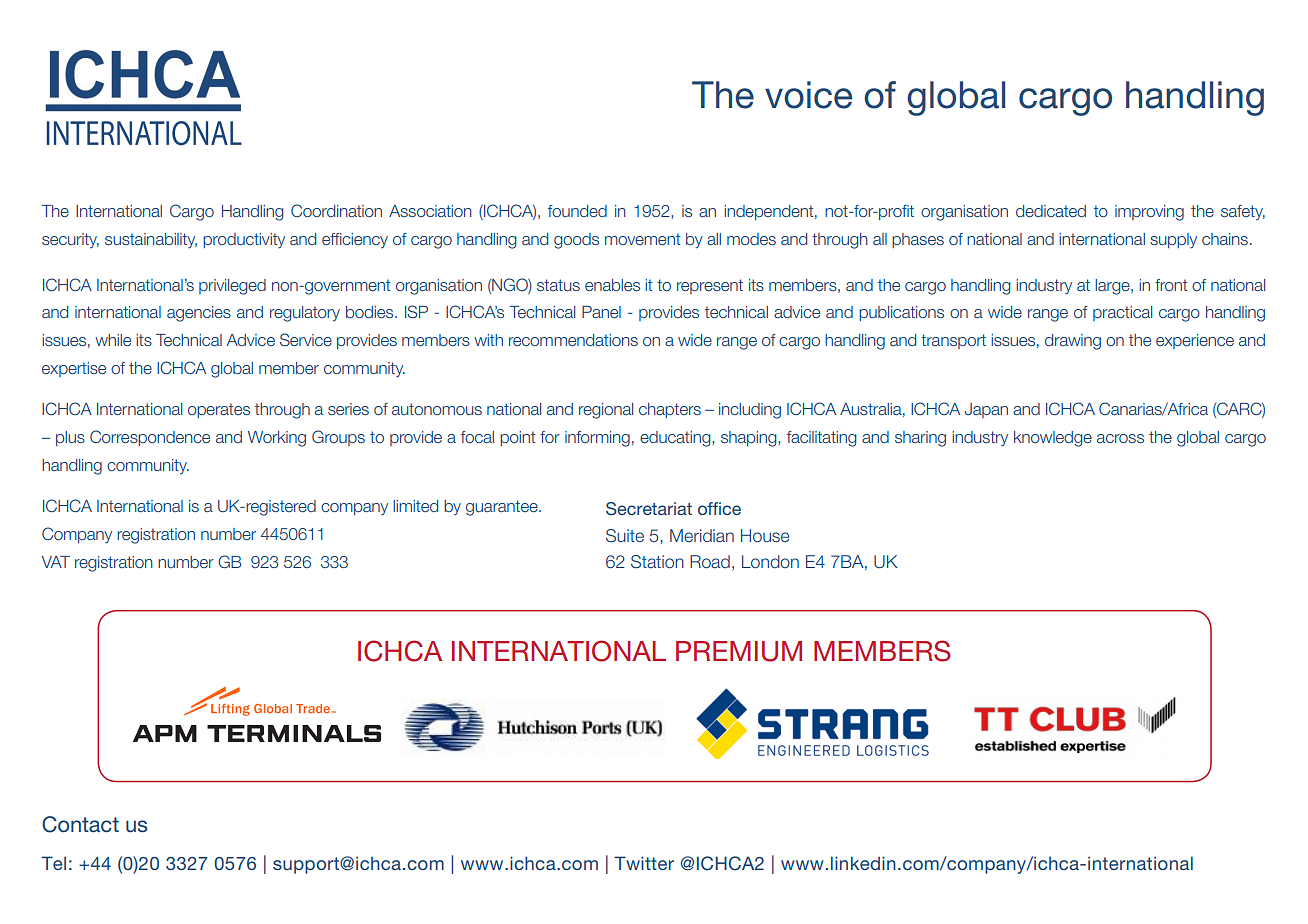  Describe the element at coordinates (808, 95) in the image. I see `voice` at that location.
